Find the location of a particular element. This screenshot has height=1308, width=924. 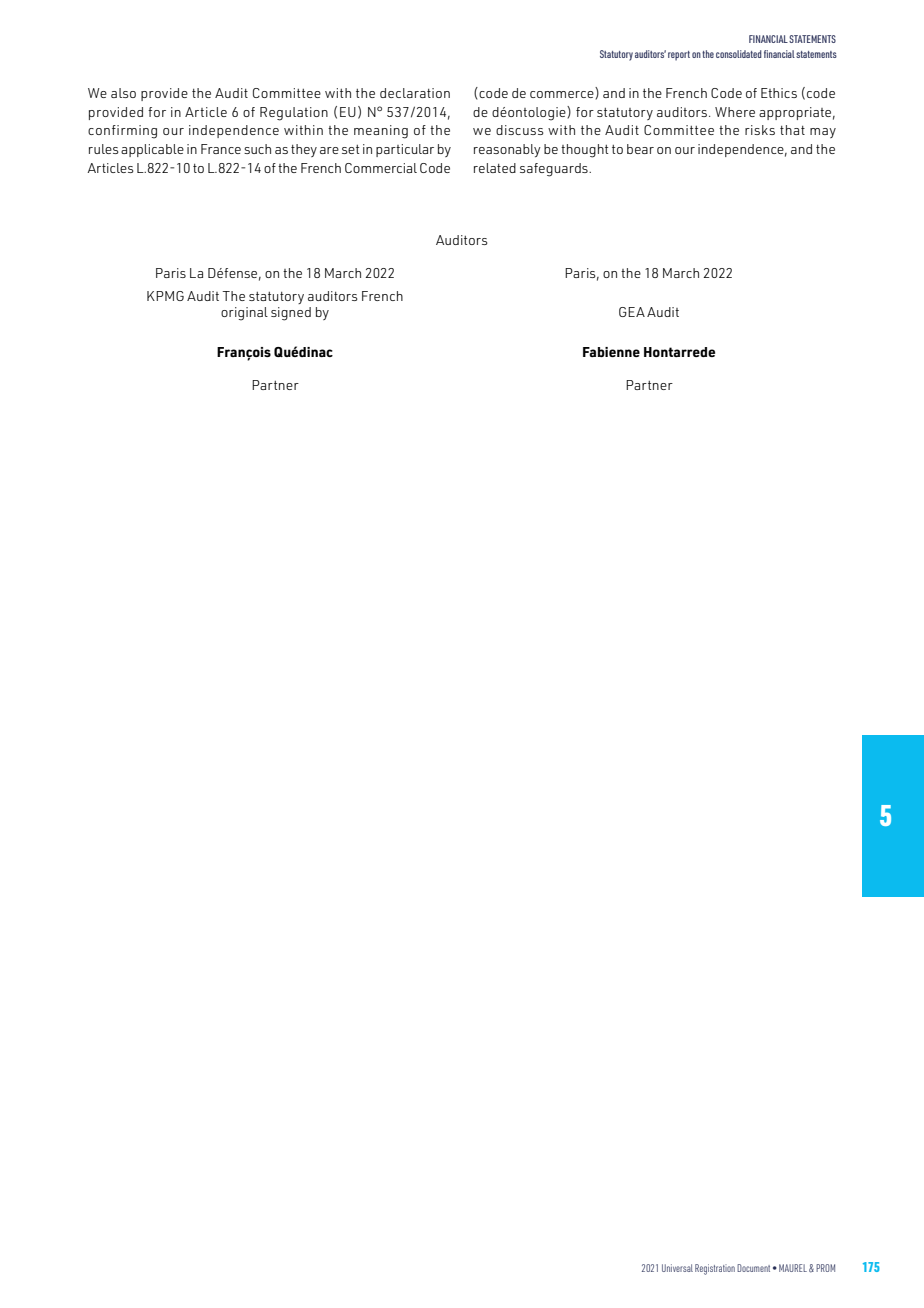

declaration is located at coordinates (415, 93).
